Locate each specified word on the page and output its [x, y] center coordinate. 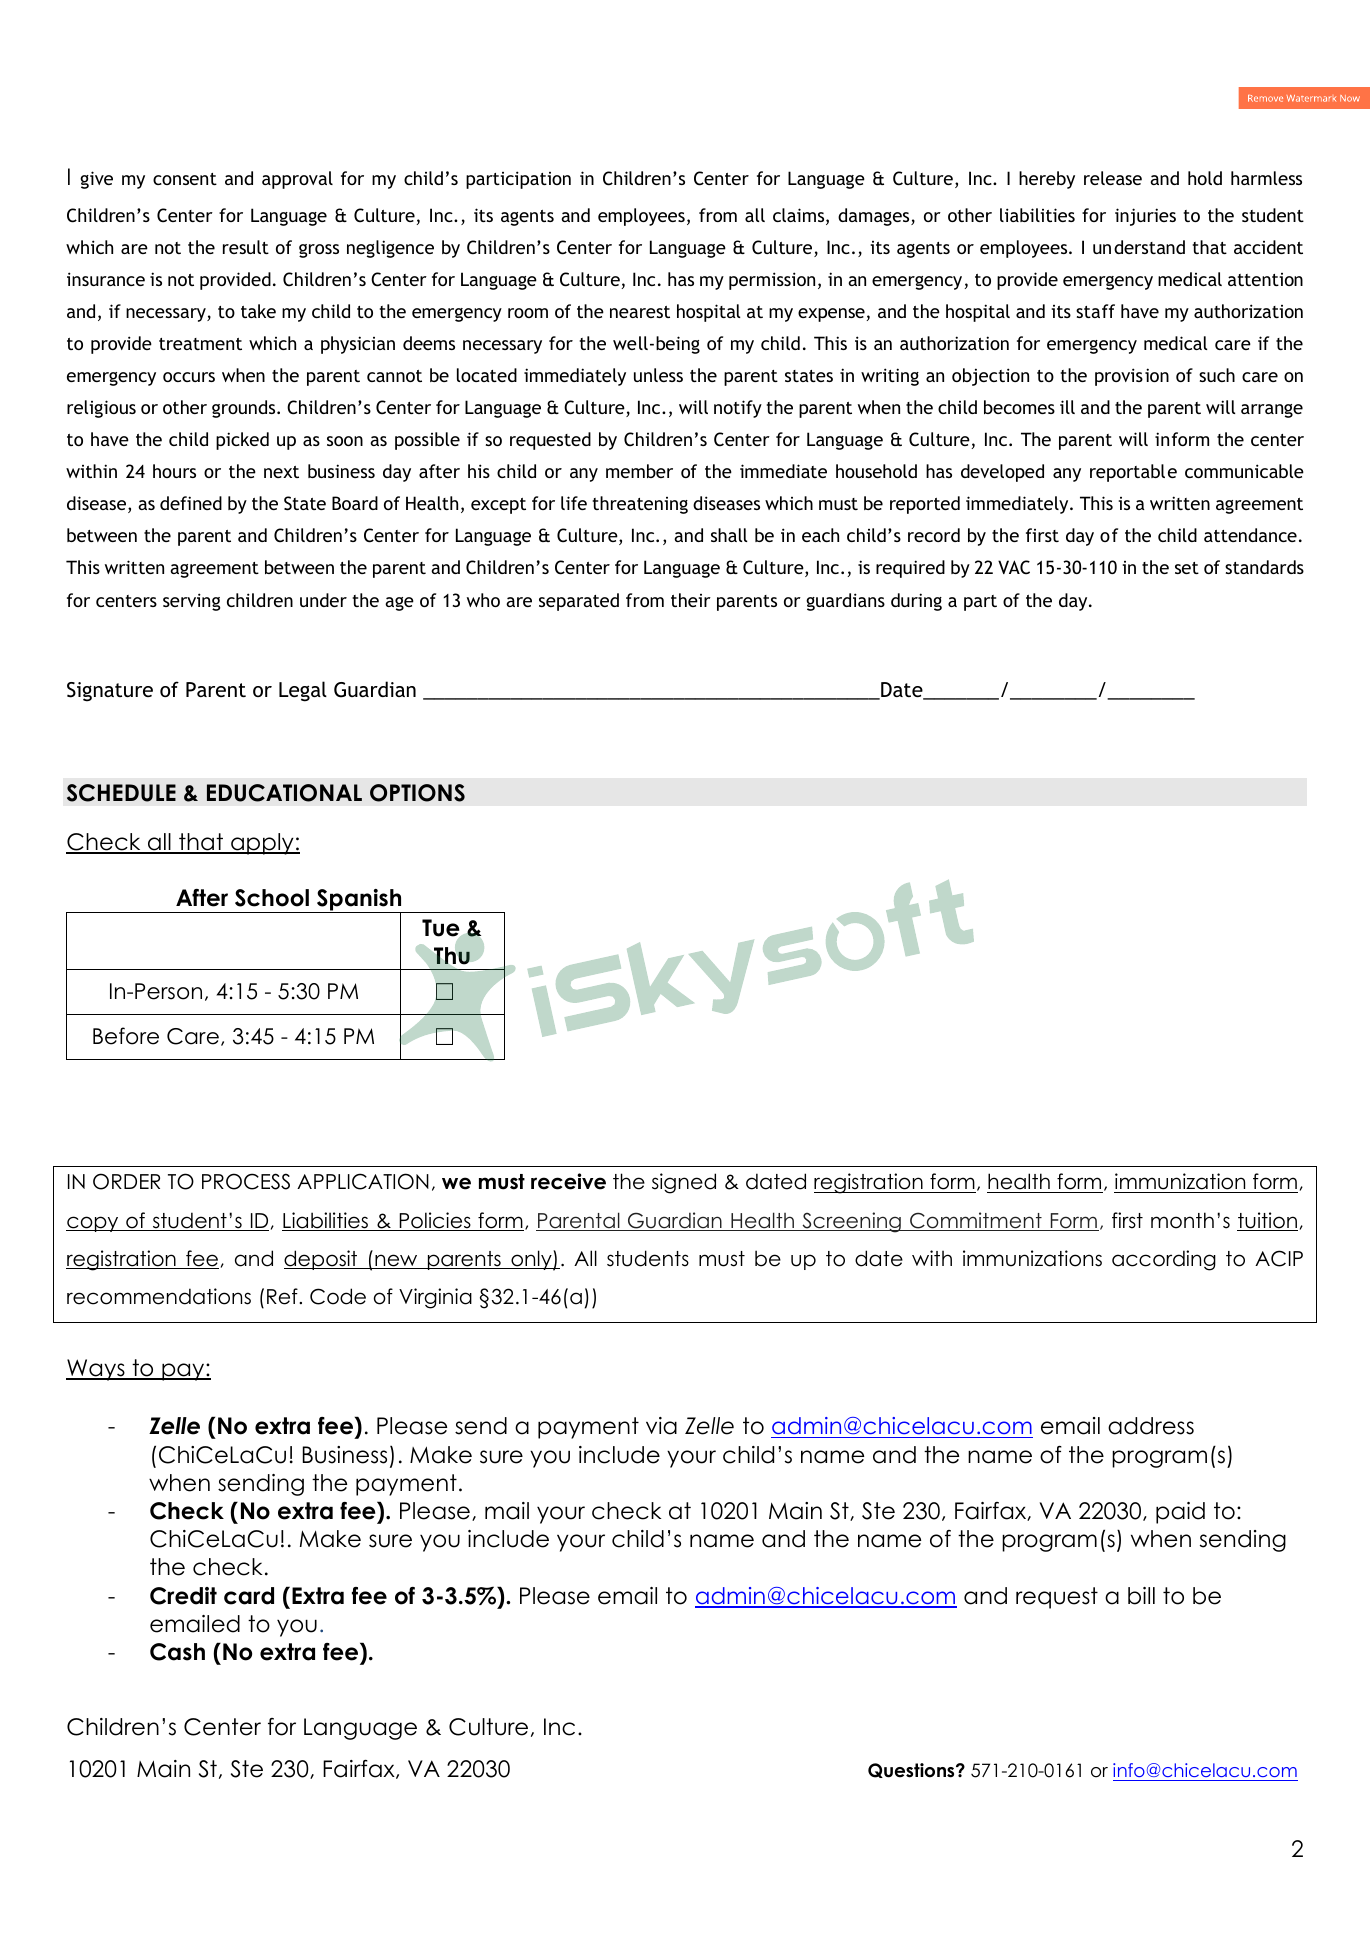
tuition [1267, 1221]
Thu [452, 955]
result [246, 247]
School [272, 898]
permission [772, 281]
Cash [177, 1652]
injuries [1145, 217]
